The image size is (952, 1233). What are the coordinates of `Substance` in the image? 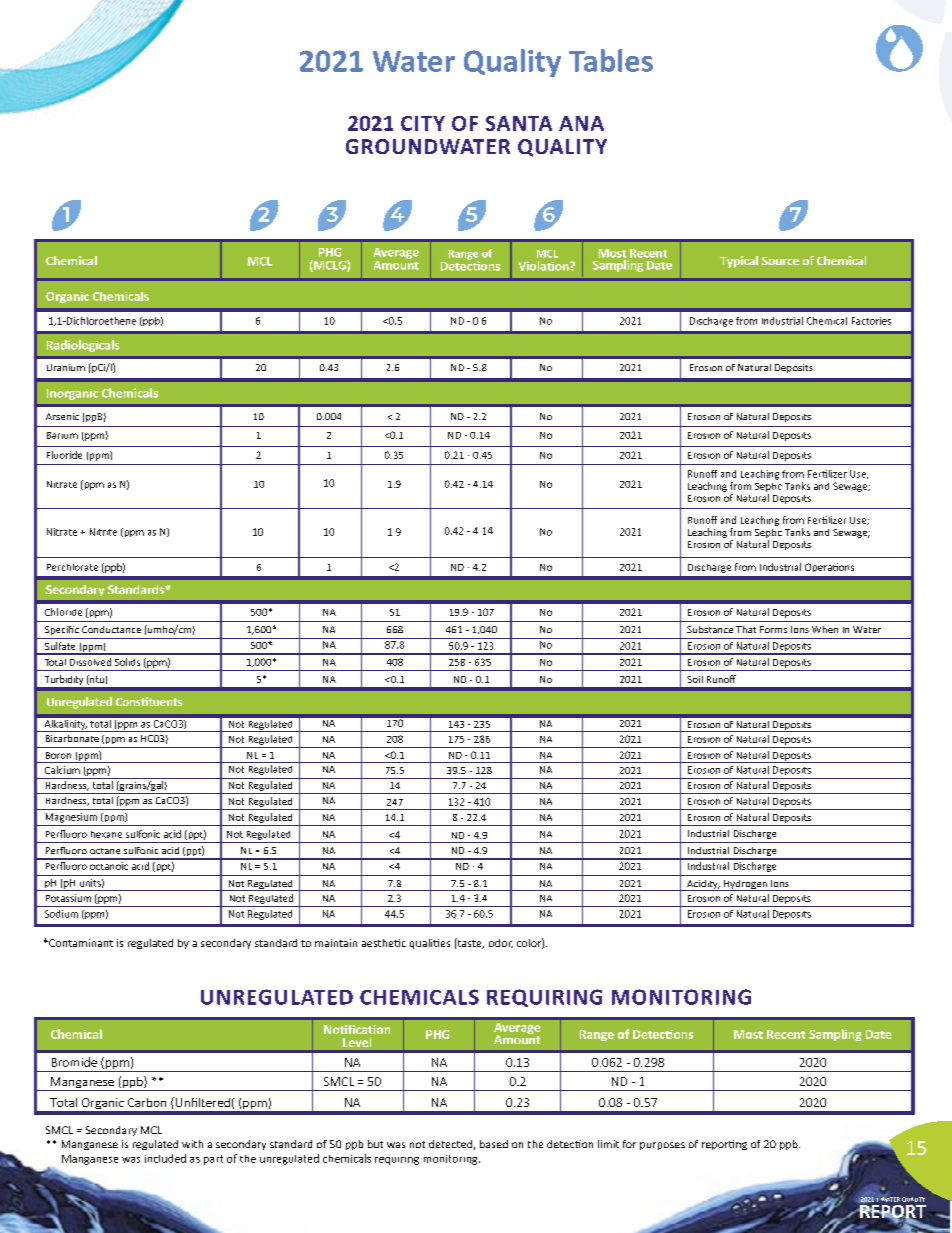 It's located at (710, 629).
